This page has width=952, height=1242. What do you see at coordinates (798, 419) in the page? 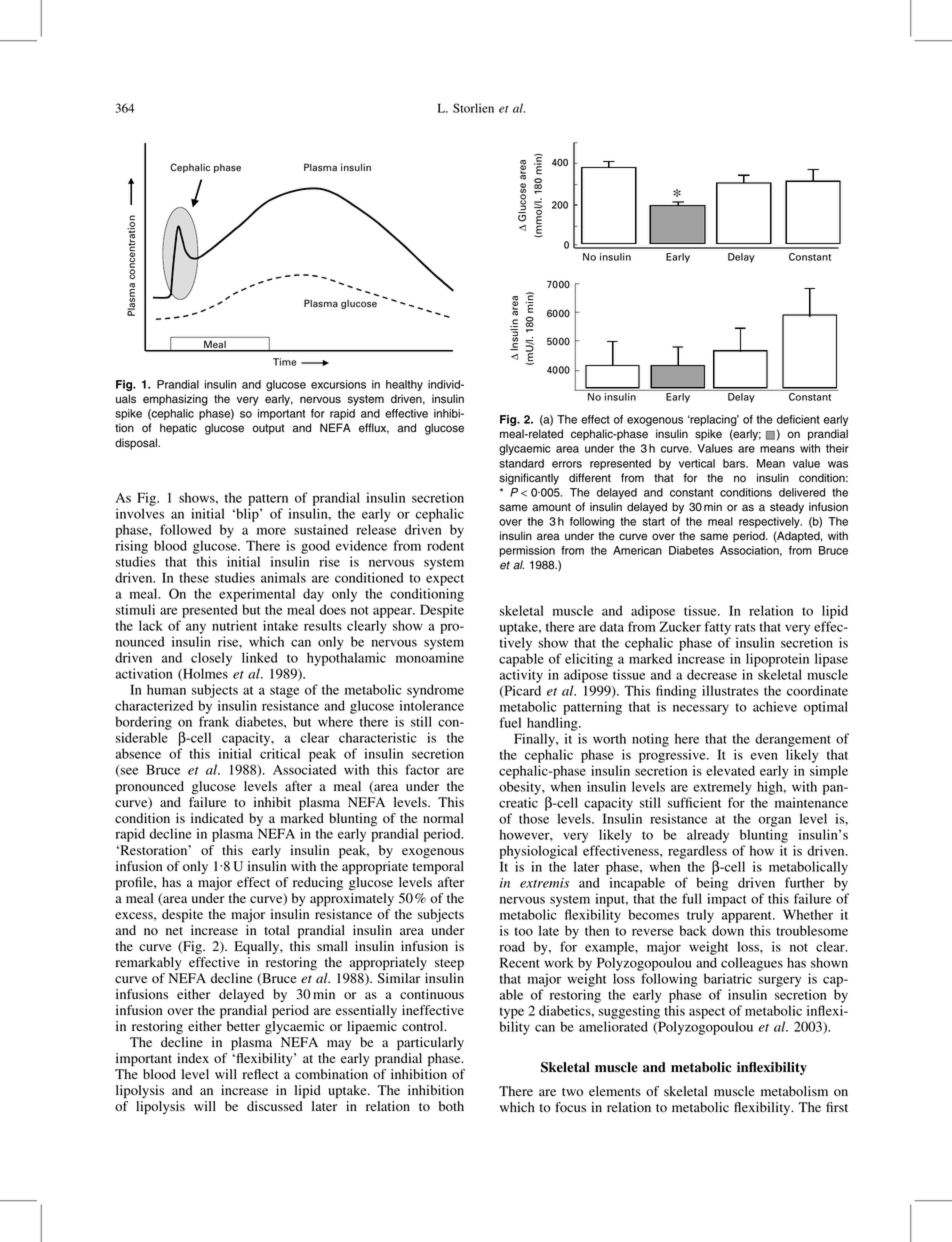
I see `deficient` at bounding box center [798, 419].
